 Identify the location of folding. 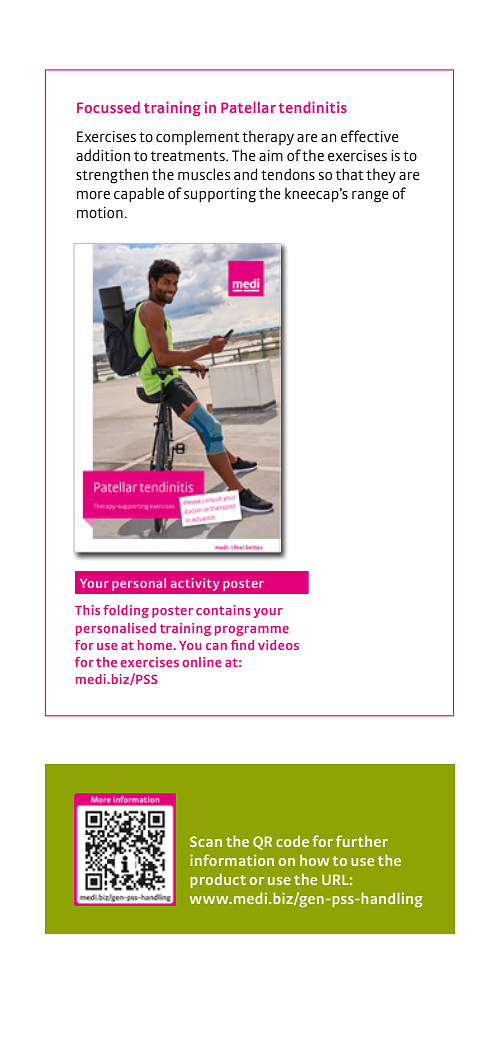
(126, 611).
